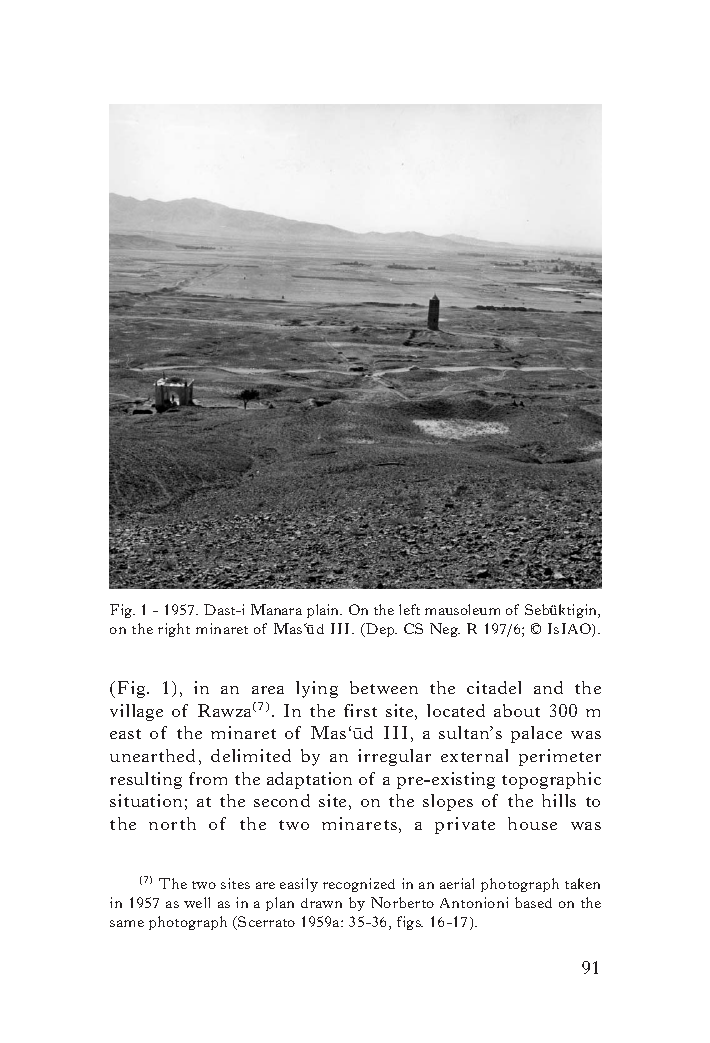 The width and height of the image is (710, 1043). Describe the element at coordinates (172, 823) in the image. I see `north` at that location.
